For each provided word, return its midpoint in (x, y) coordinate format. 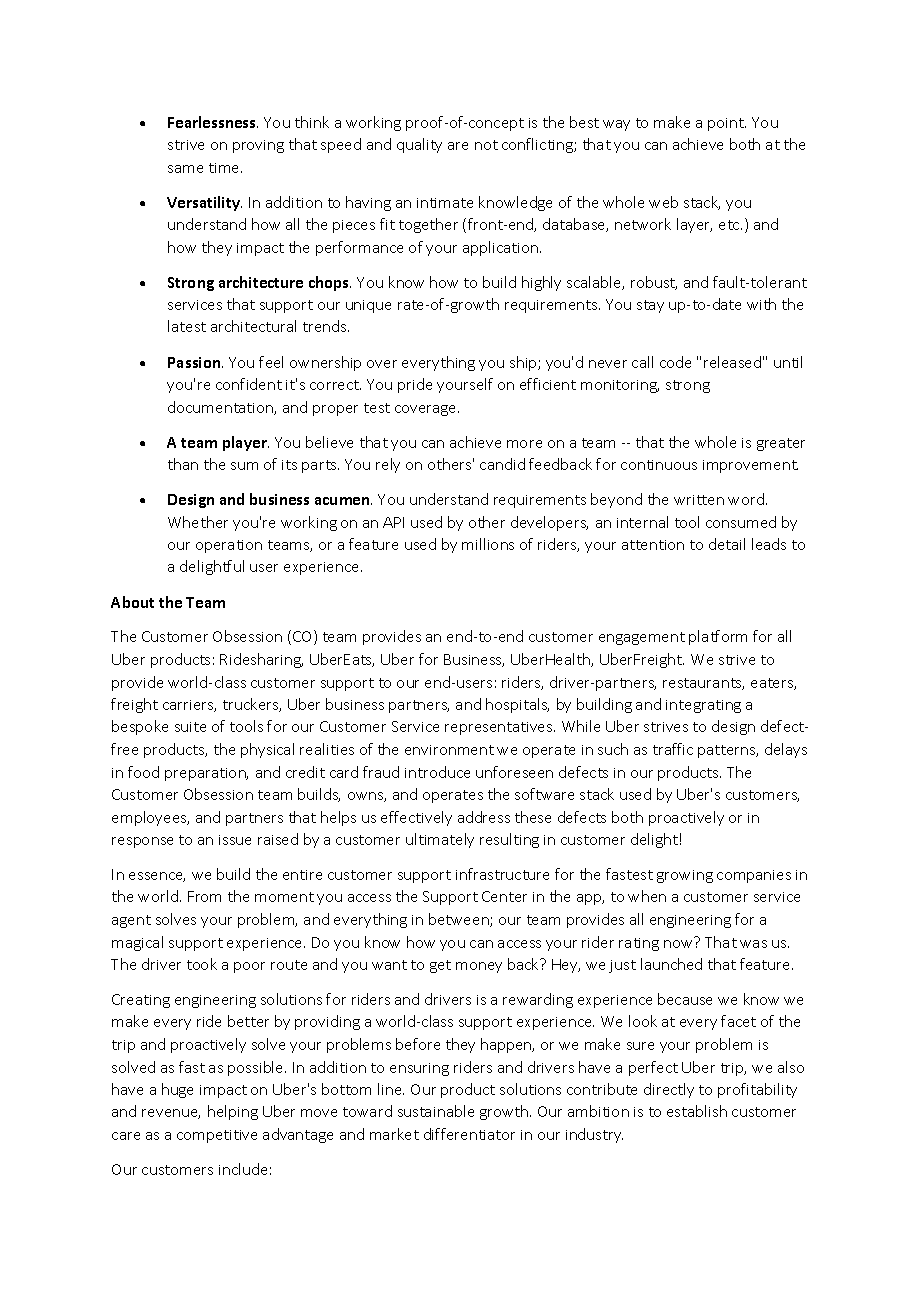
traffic (673, 749)
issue (235, 840)
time (225, 168)
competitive (217, 1136)
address (484, 817)
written (699, 500)
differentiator (469, 1134)
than (183, 464)
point (727, 124)
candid (502, 464)
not (486, 145)
